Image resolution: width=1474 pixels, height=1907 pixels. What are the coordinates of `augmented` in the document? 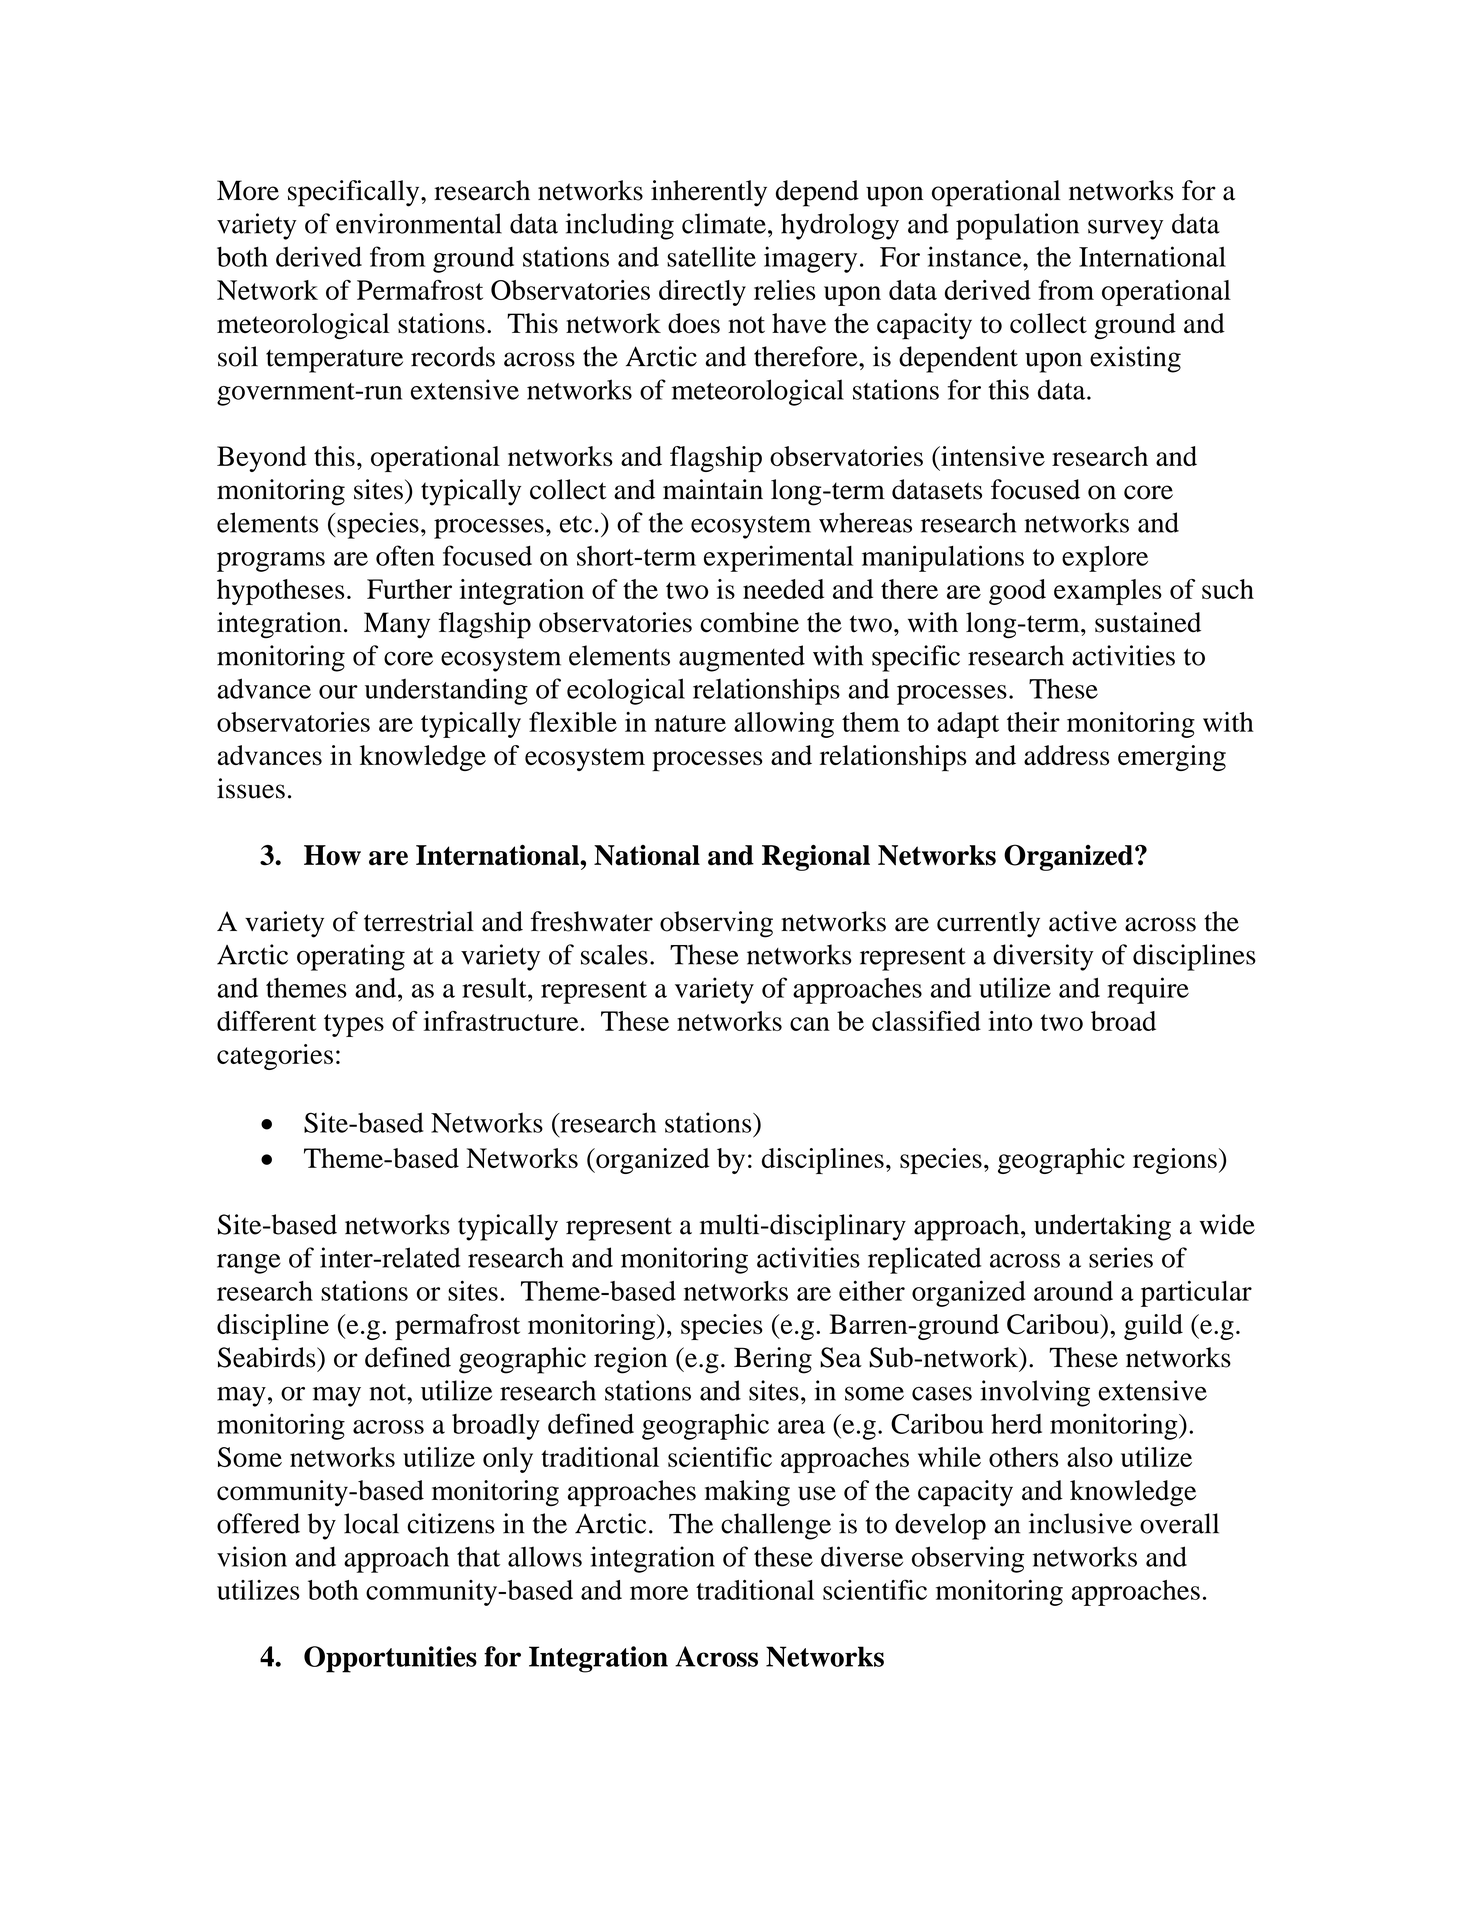 It's located at (742, 658).
